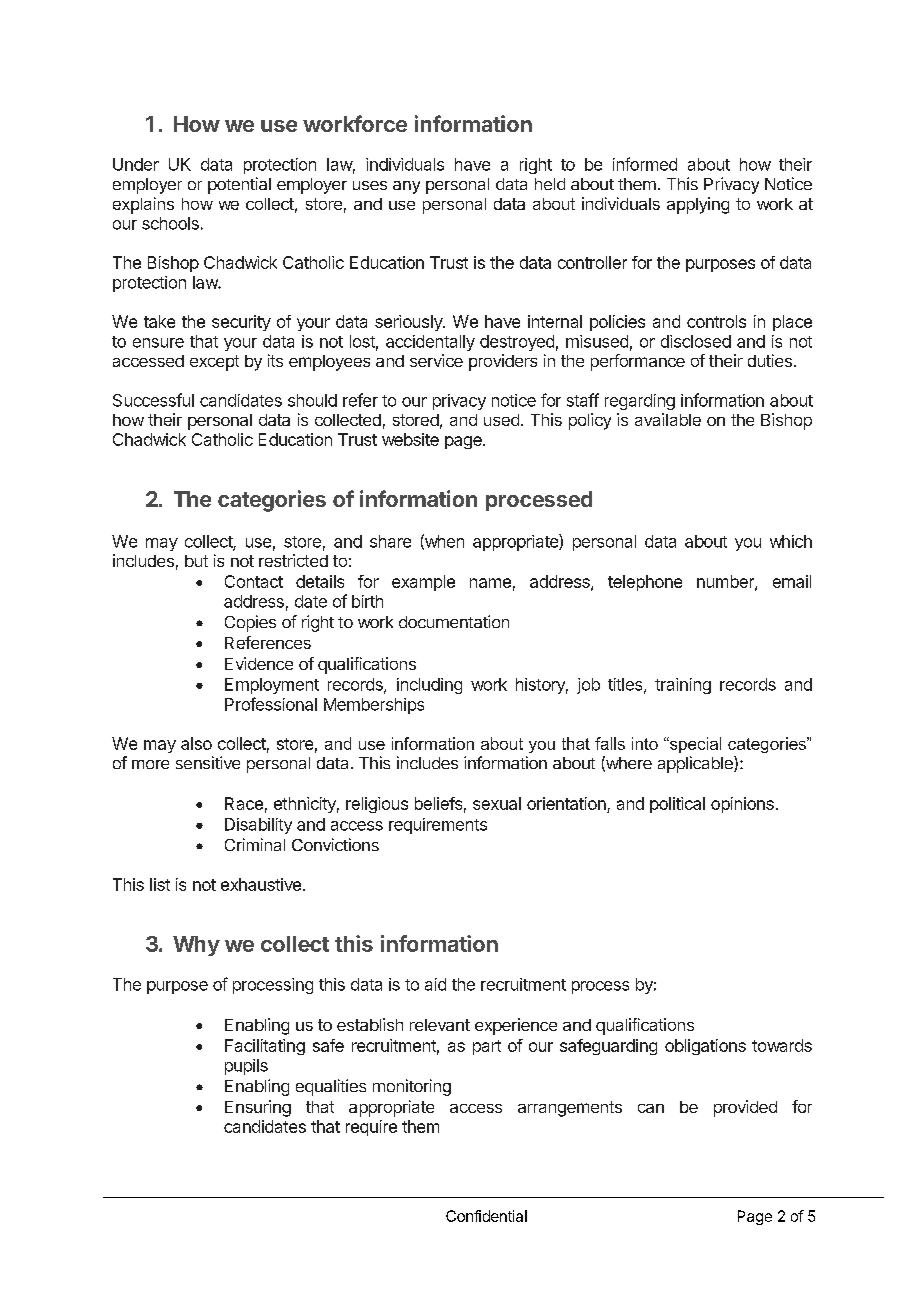 The width and height of the screenshot is (924, 1308). I want to click on any, so click(406, 187).
